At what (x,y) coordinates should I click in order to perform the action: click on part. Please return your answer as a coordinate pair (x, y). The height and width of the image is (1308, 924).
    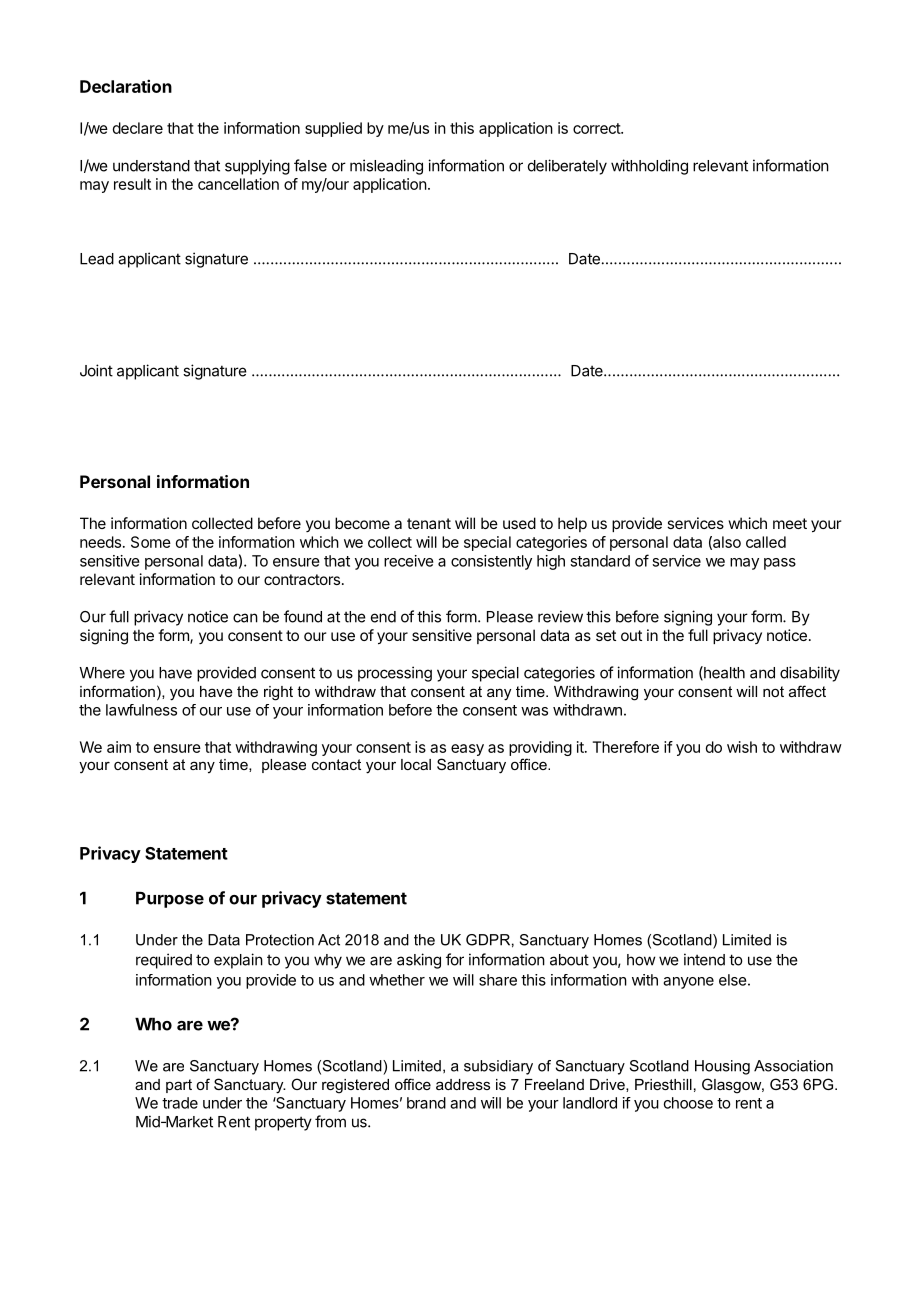
    Looking at the image, I should click on (179, 1086).
